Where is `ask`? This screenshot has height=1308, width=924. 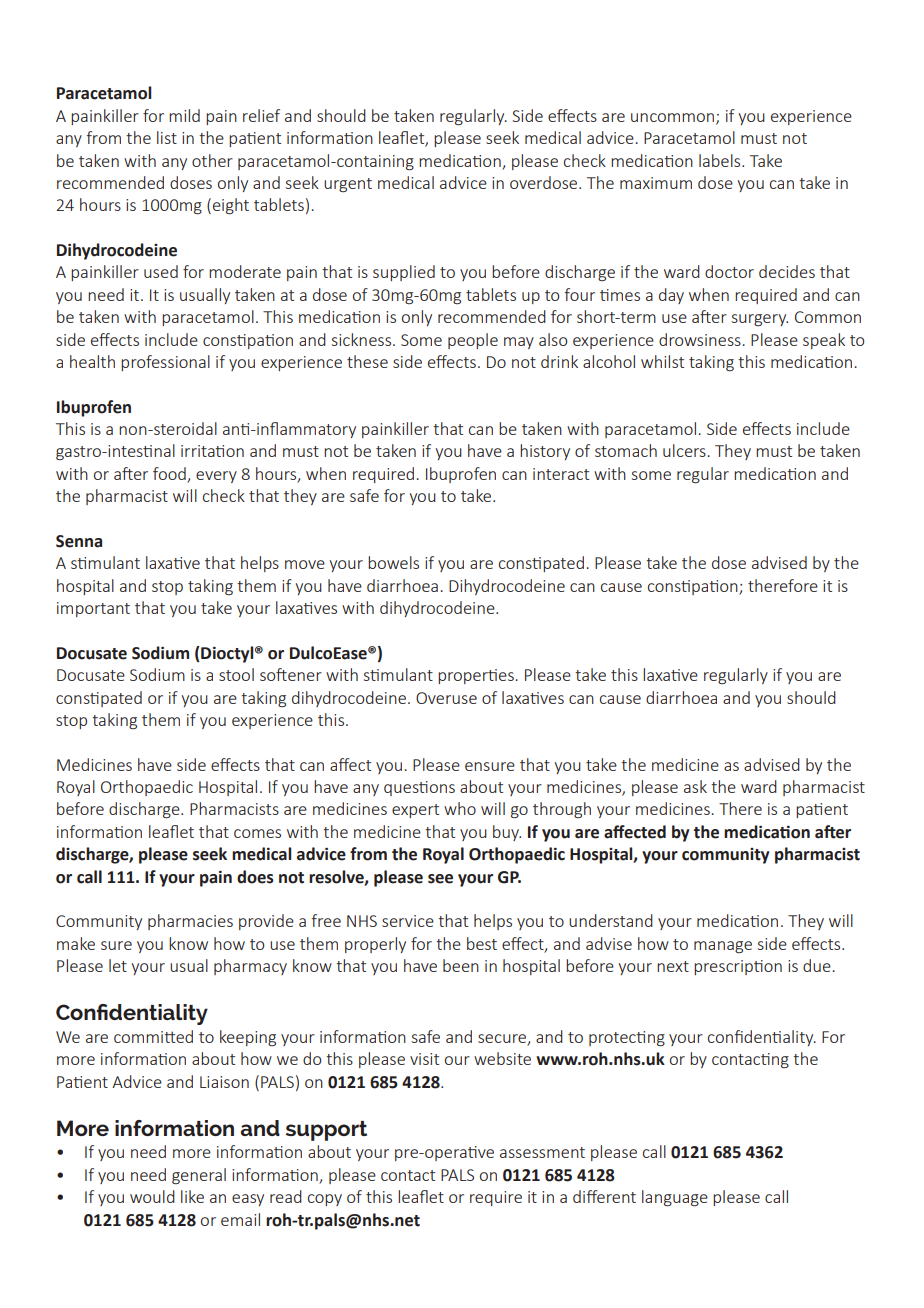 ask is located at coordinates (695, 786).
